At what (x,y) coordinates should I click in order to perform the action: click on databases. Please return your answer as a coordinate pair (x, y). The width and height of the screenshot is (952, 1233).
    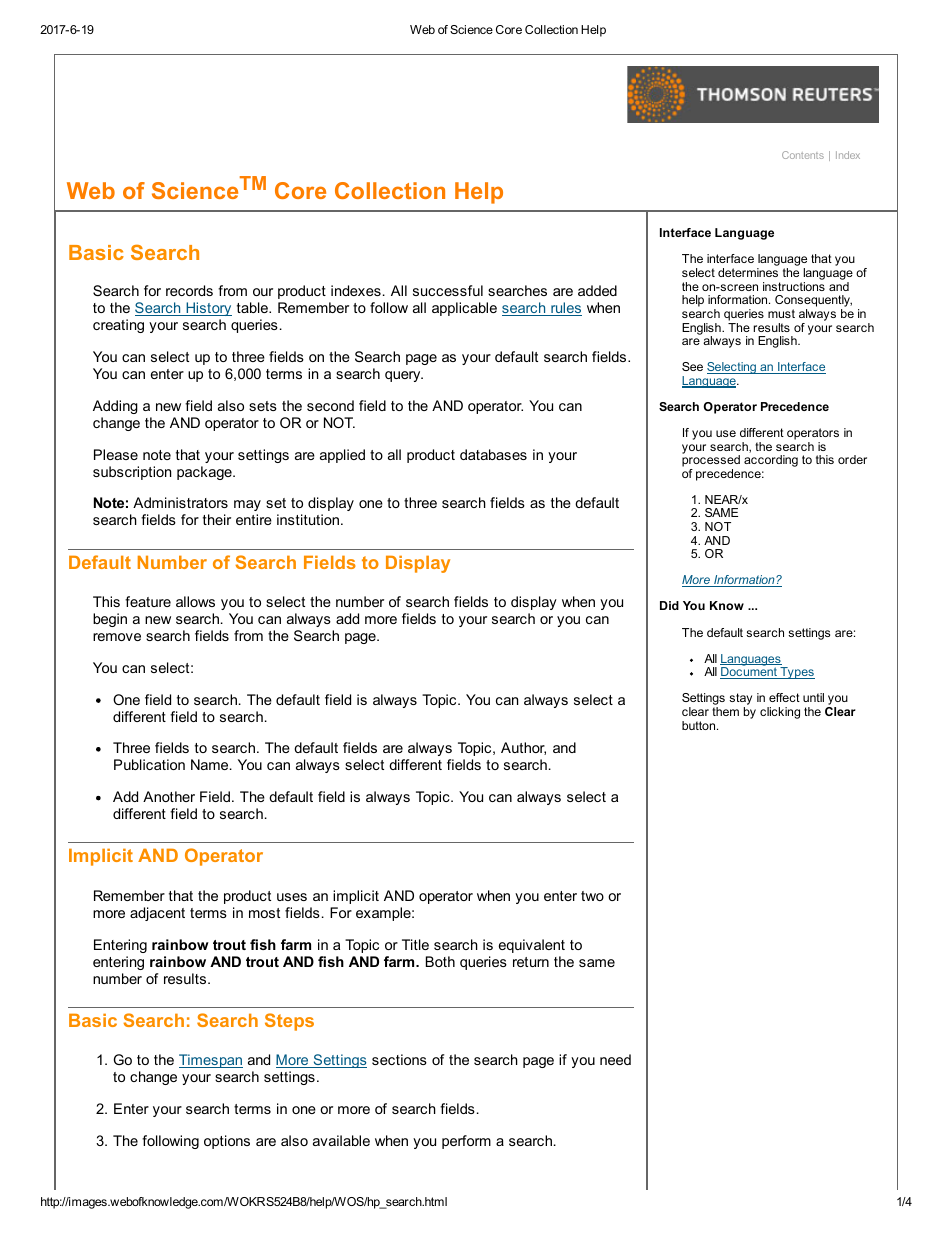
    Looking at the image, I should click on (493, 454).
